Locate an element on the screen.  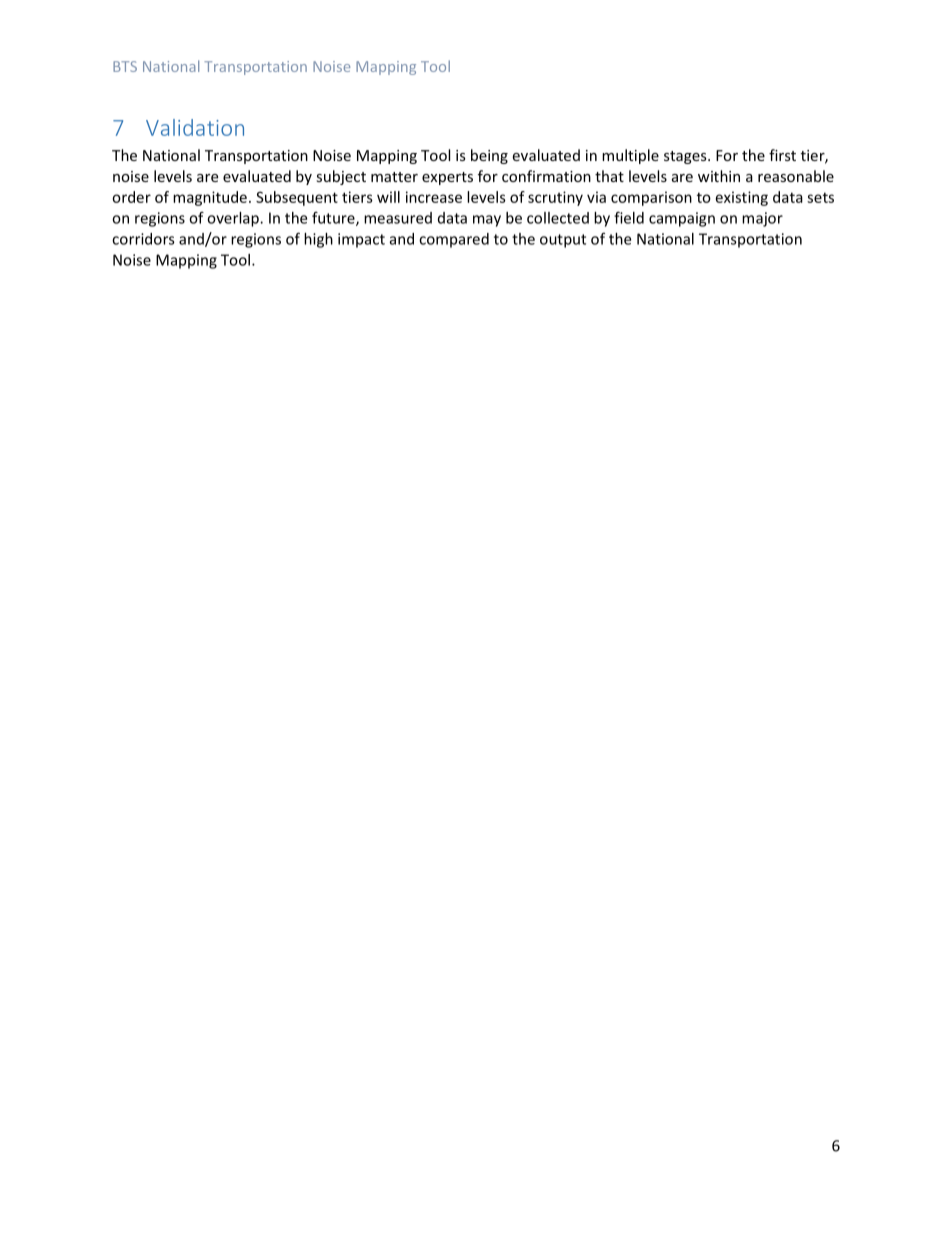
corridors is located at coordinates (143, 239).
